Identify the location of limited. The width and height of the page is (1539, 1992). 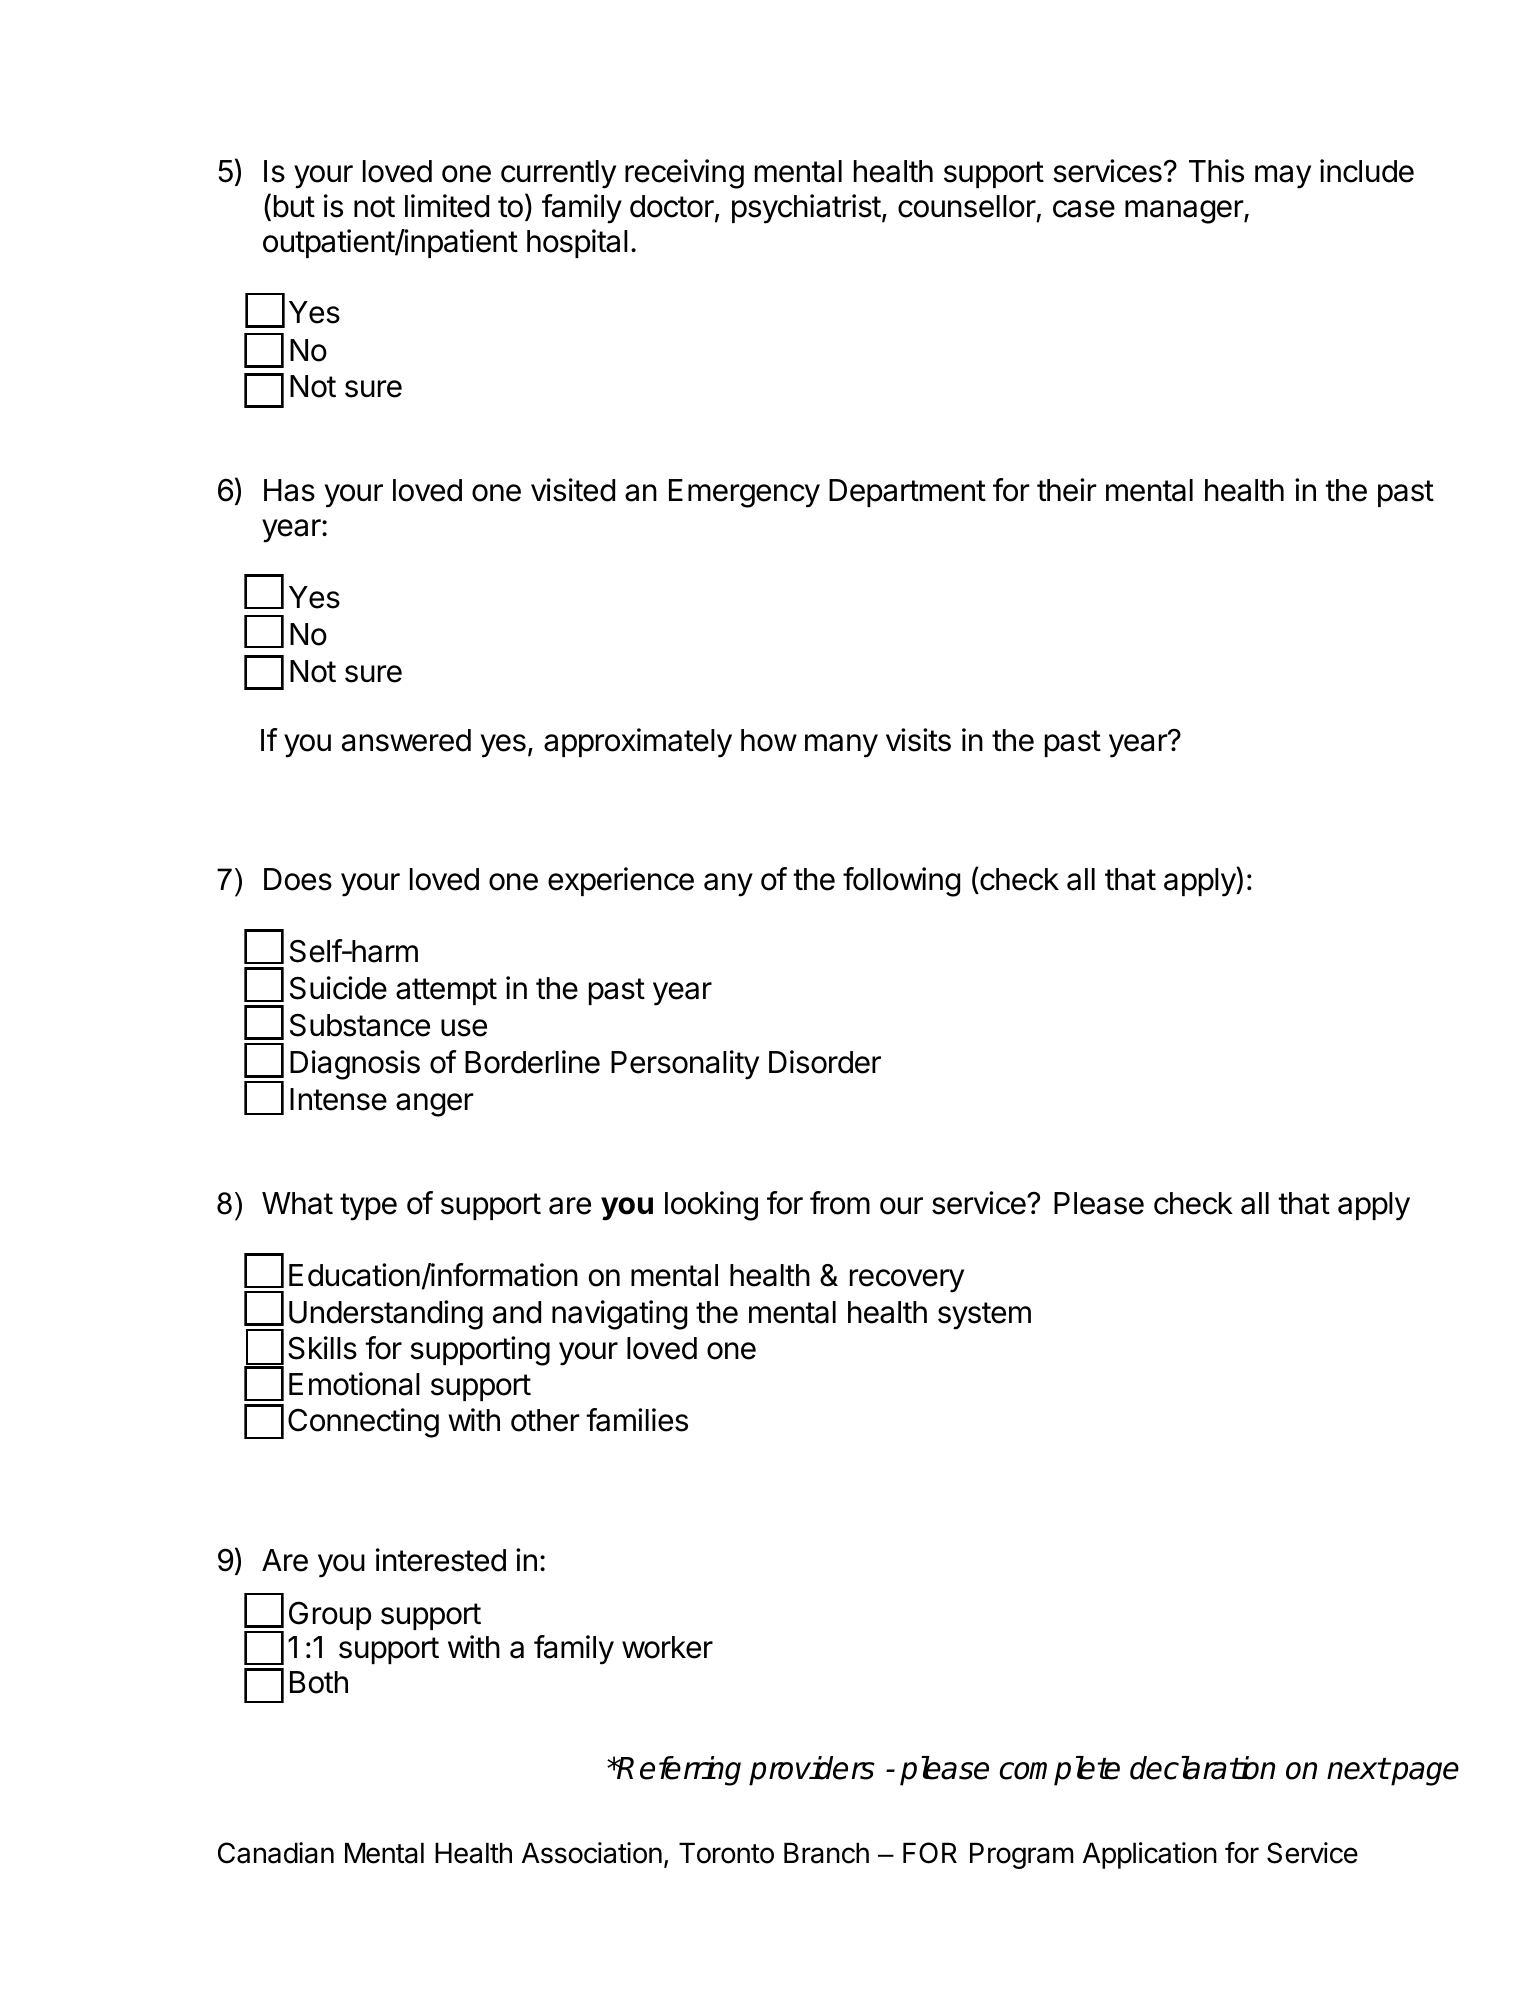
(447, 206).
